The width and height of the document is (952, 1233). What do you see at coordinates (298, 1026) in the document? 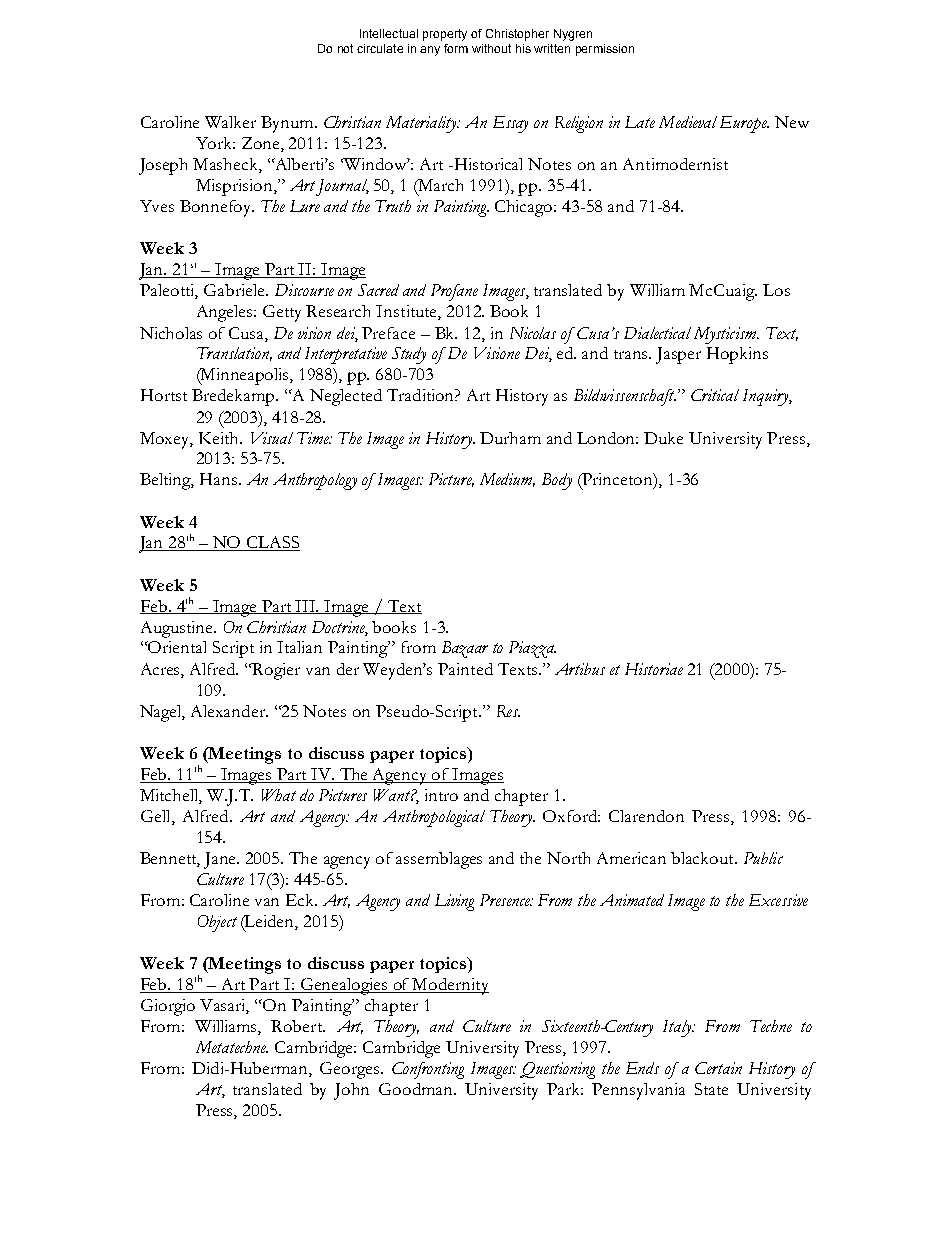
I see `Robert` at bounding box center [298, 1026].
